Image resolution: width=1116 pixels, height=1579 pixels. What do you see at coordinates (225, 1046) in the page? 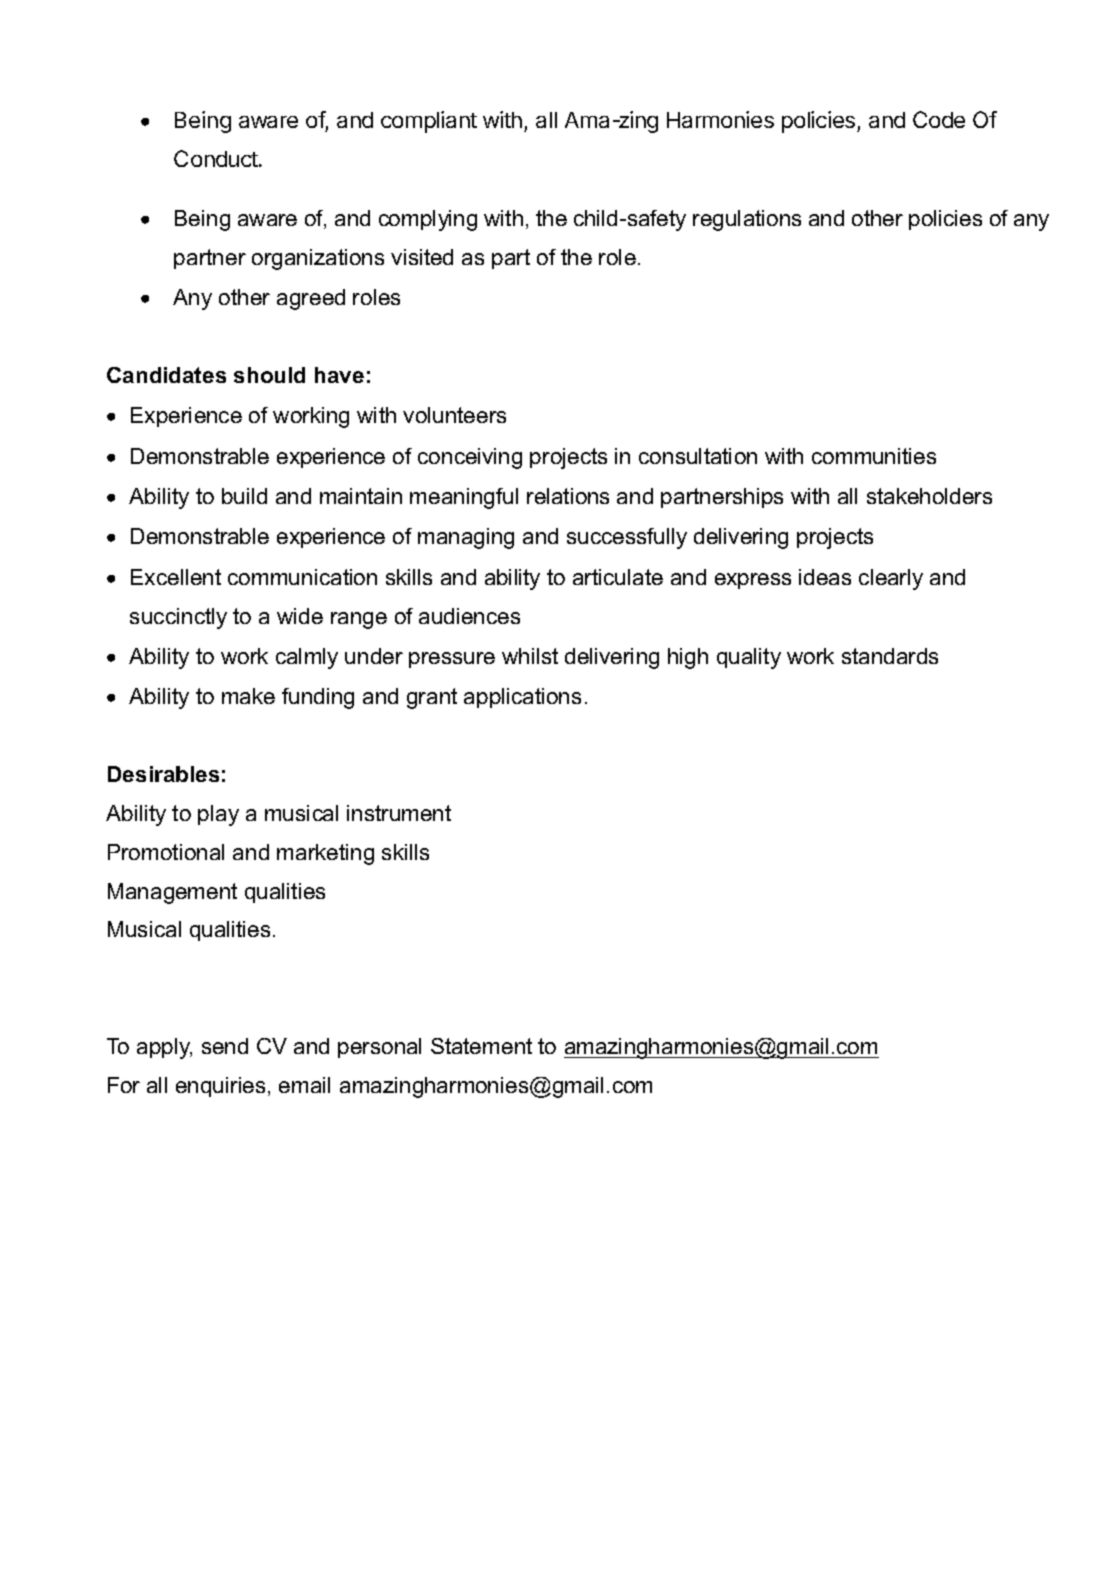
I see `send` at bounding box center [225, 1046].
